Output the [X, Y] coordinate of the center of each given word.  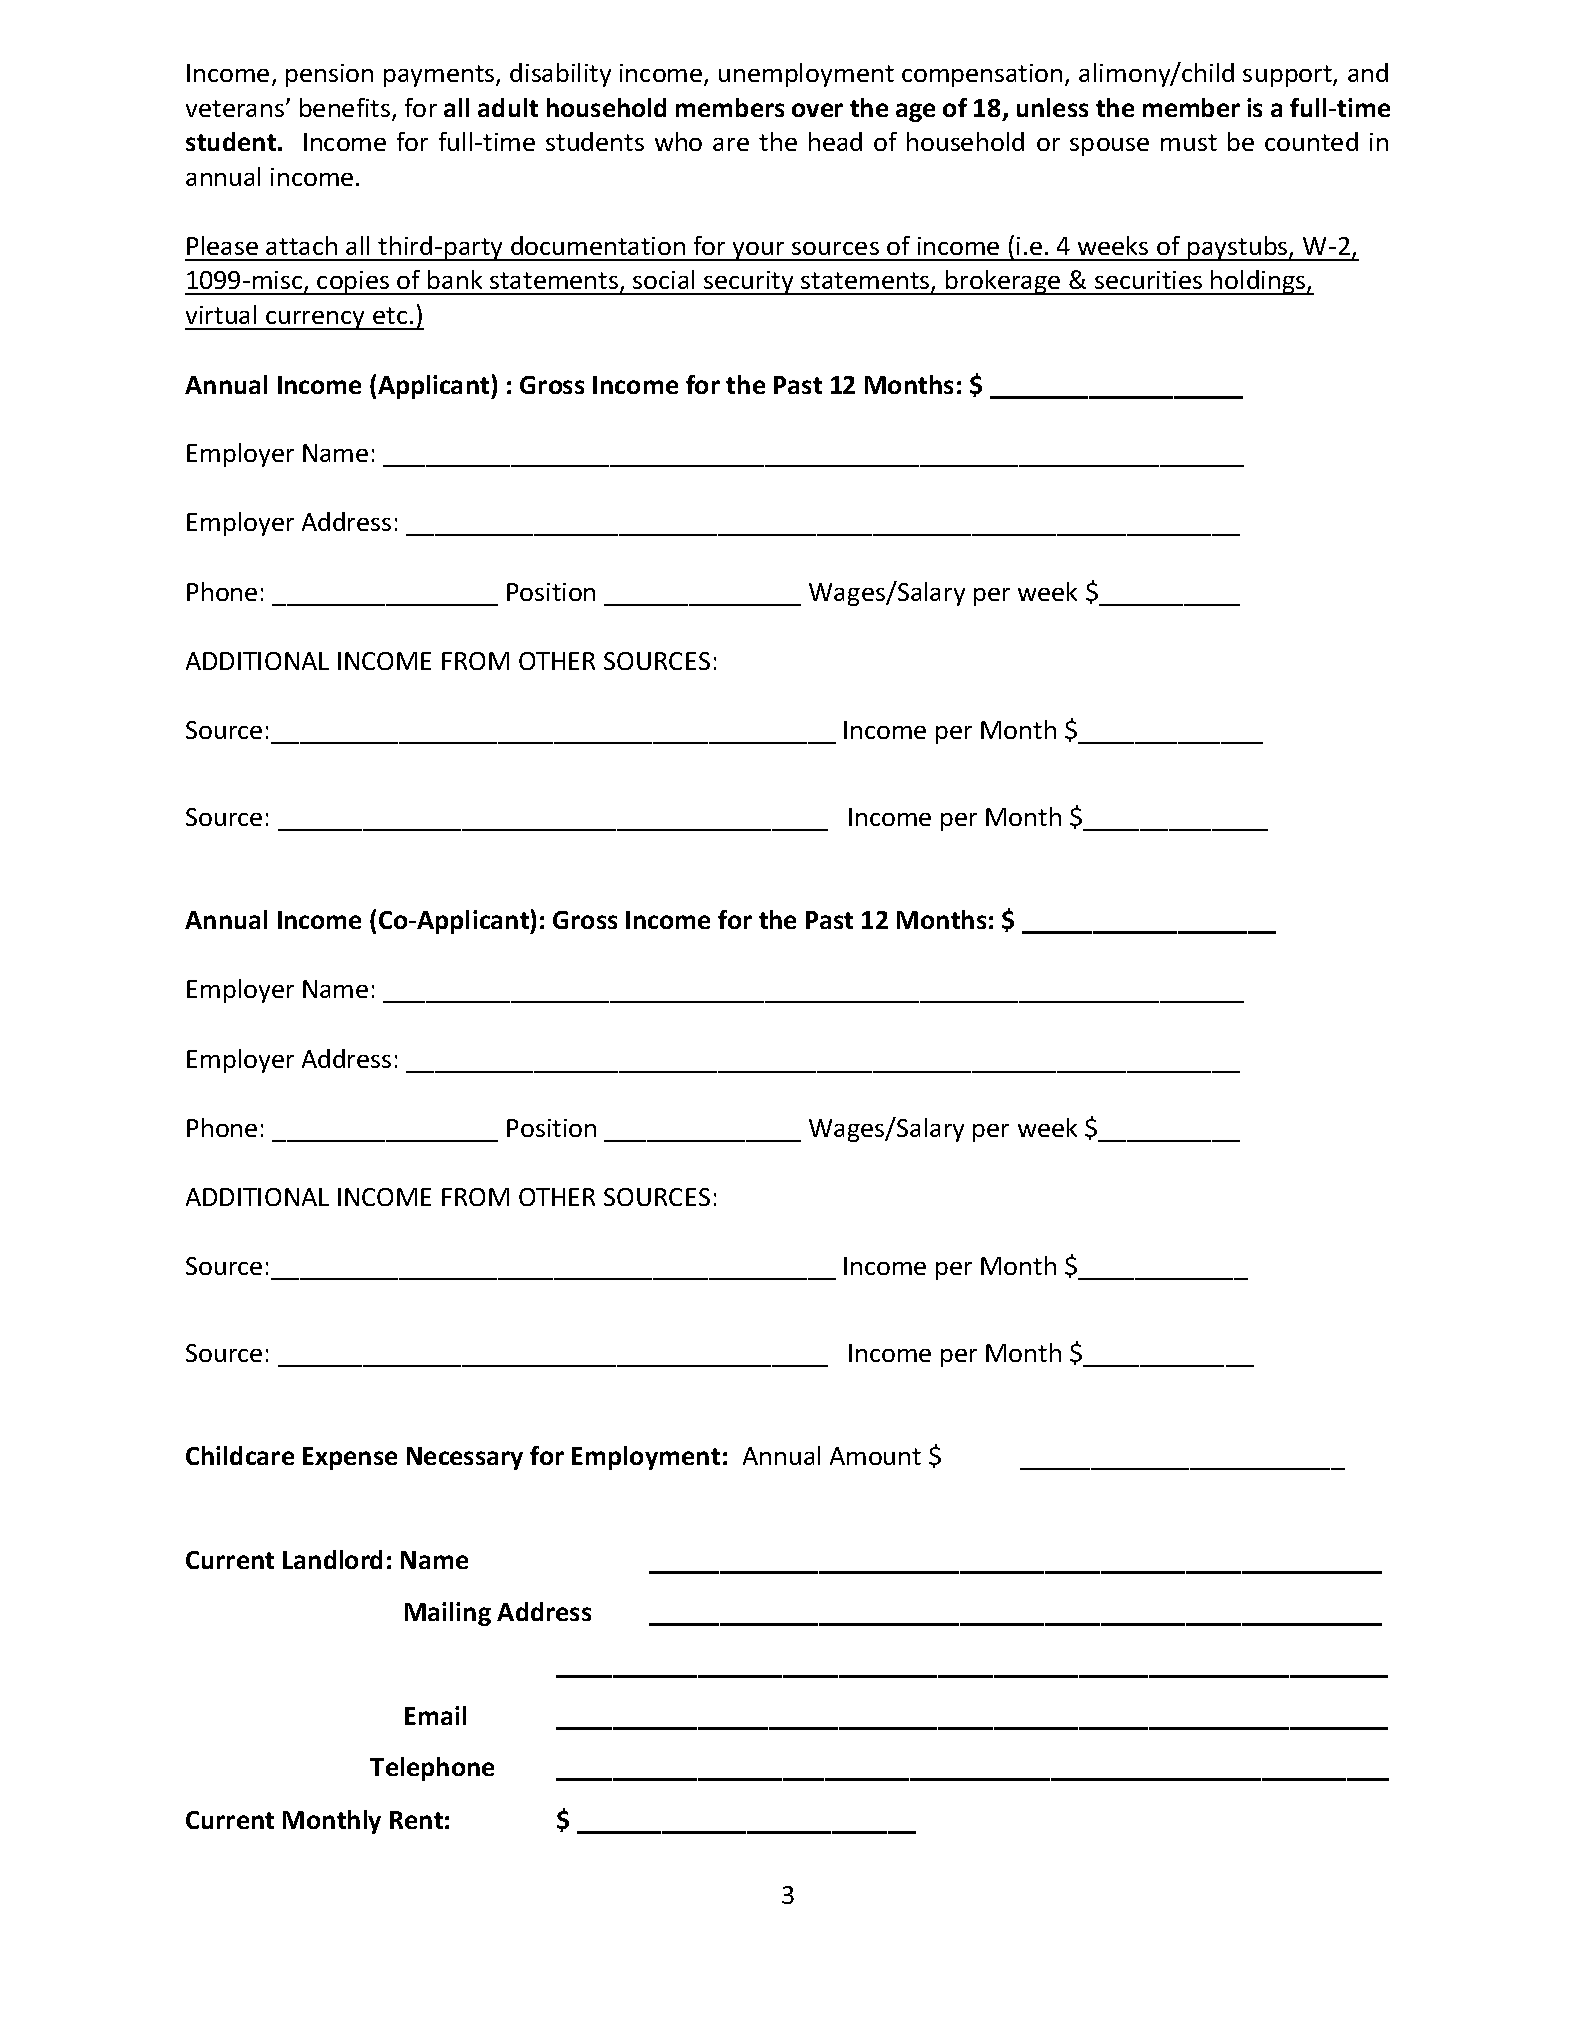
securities [1148, 280]
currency [316, 320]
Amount [875, 1456]
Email [435, 1715]
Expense [350, 1458]
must [1189, 142]
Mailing [448, 1614]
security [749, 283]
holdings [1259, 282]
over [817, 110]
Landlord [332, 1559]
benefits [346, 109]
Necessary [465, 1458]
